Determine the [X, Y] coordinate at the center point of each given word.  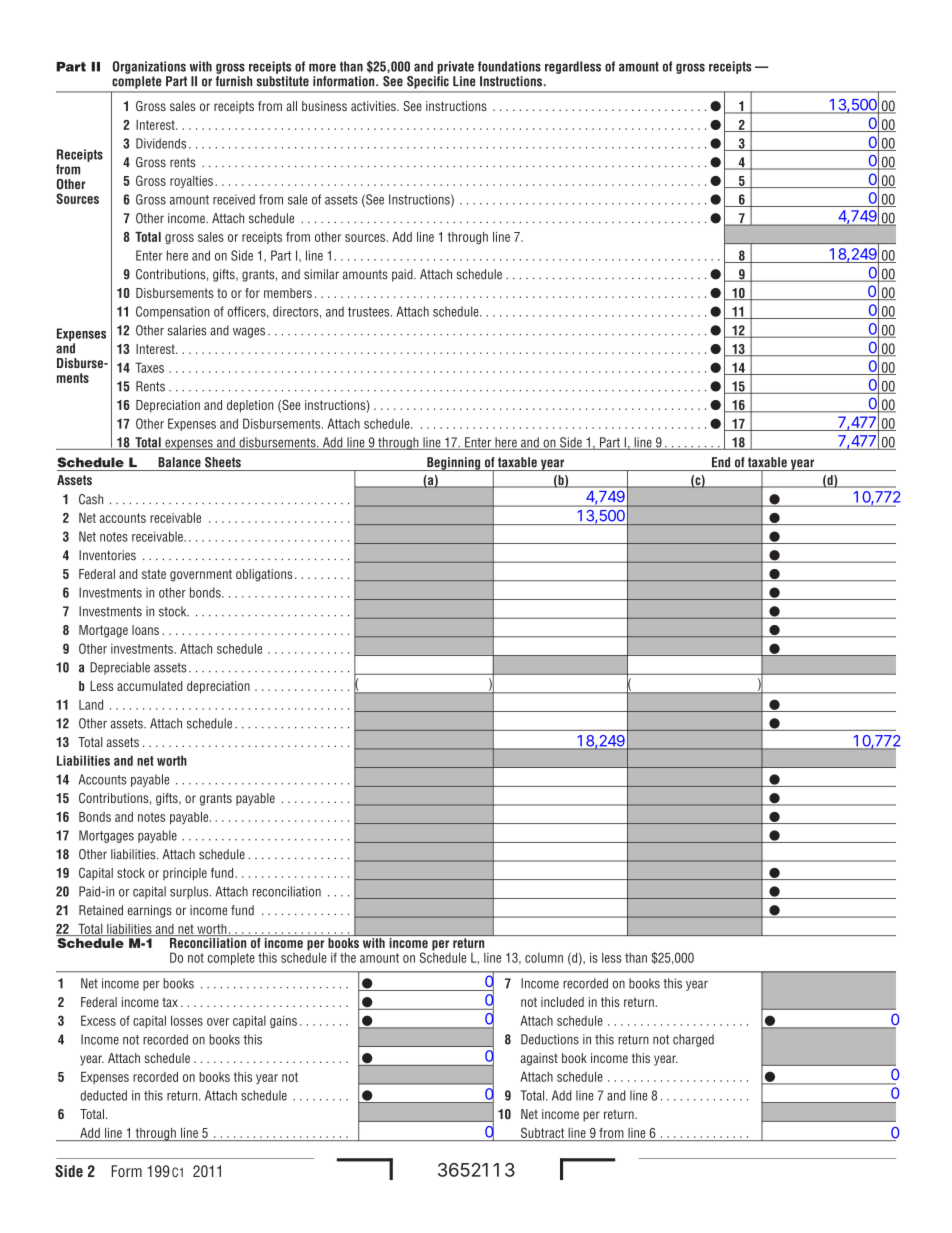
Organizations [149, 67]
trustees [370, 312]
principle [185, 874]
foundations [509, 66]
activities [374, 106]
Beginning [454, 464]
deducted [103, 1095]
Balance [179, 462]
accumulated [150, 686]
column [544, 958]
